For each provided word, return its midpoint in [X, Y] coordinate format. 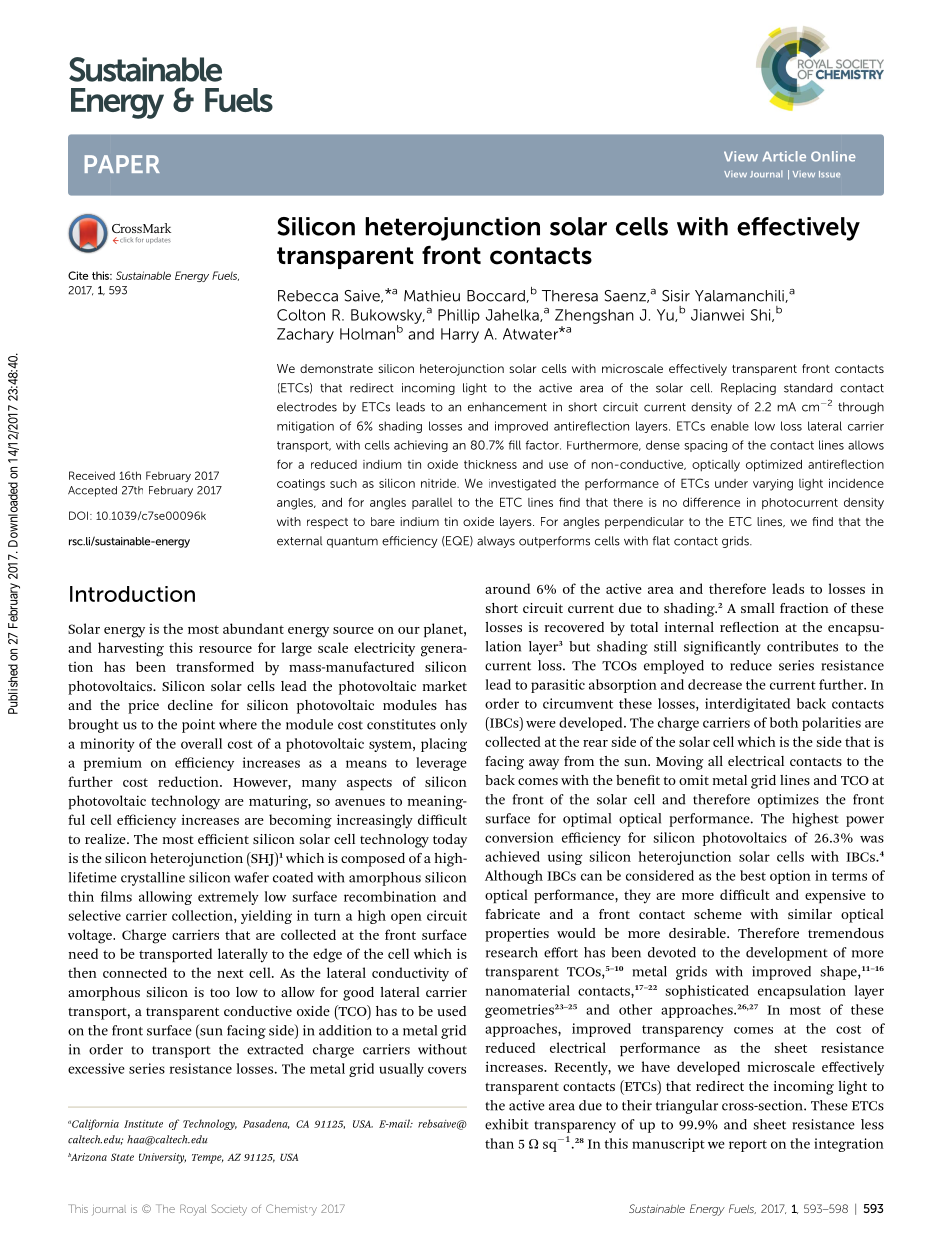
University [162, 1158]
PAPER [122, 164]
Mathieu [432, 296]
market [445, 686]
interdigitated [747, 705]
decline [190, 705]
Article [784, 156]
